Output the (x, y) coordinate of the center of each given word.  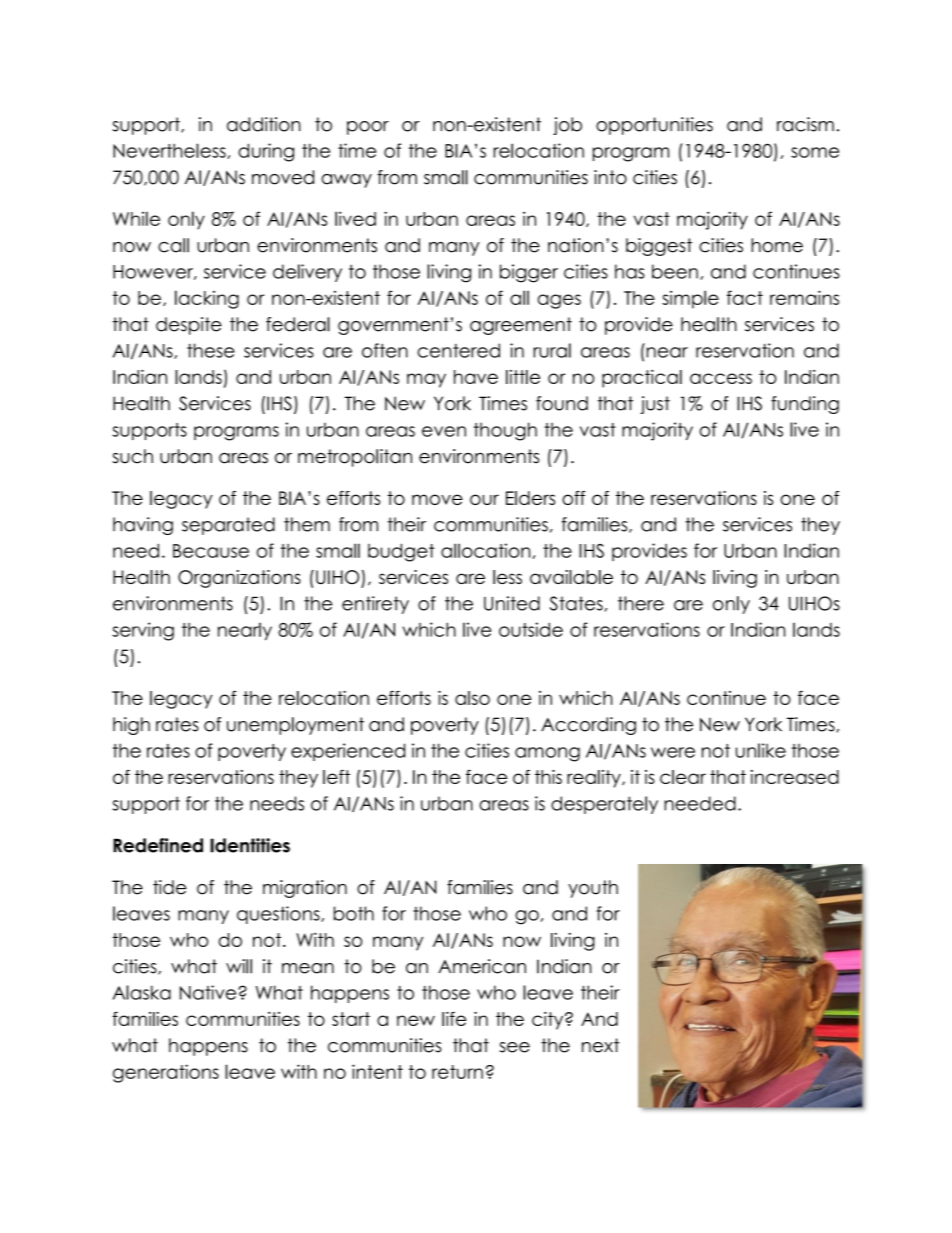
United (512, 603)
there (641, 603)
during (266, 152)
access (721, 378)
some (815, 152)
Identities (250, 845)
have (476, 377)
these (211, 350)
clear (683, 777)
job (567, 126)
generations (166, 1073)
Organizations (239, 579)
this (548, 777)
